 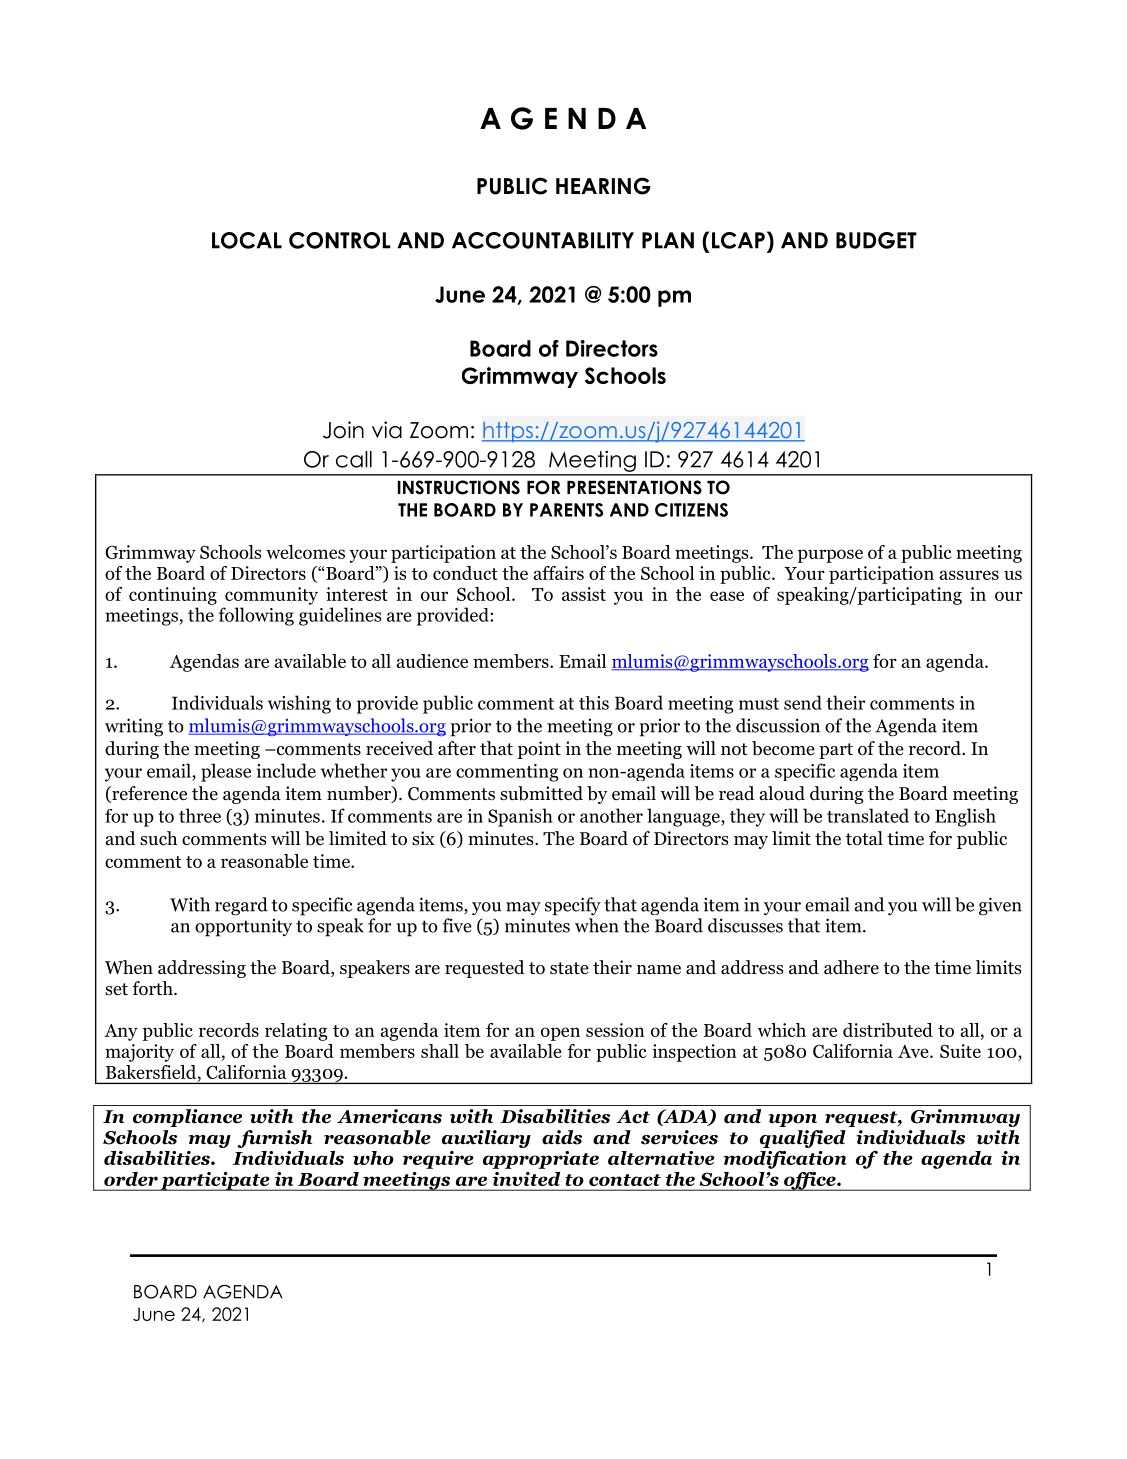 I want to click on wishing, so click(x=299, y=704).
